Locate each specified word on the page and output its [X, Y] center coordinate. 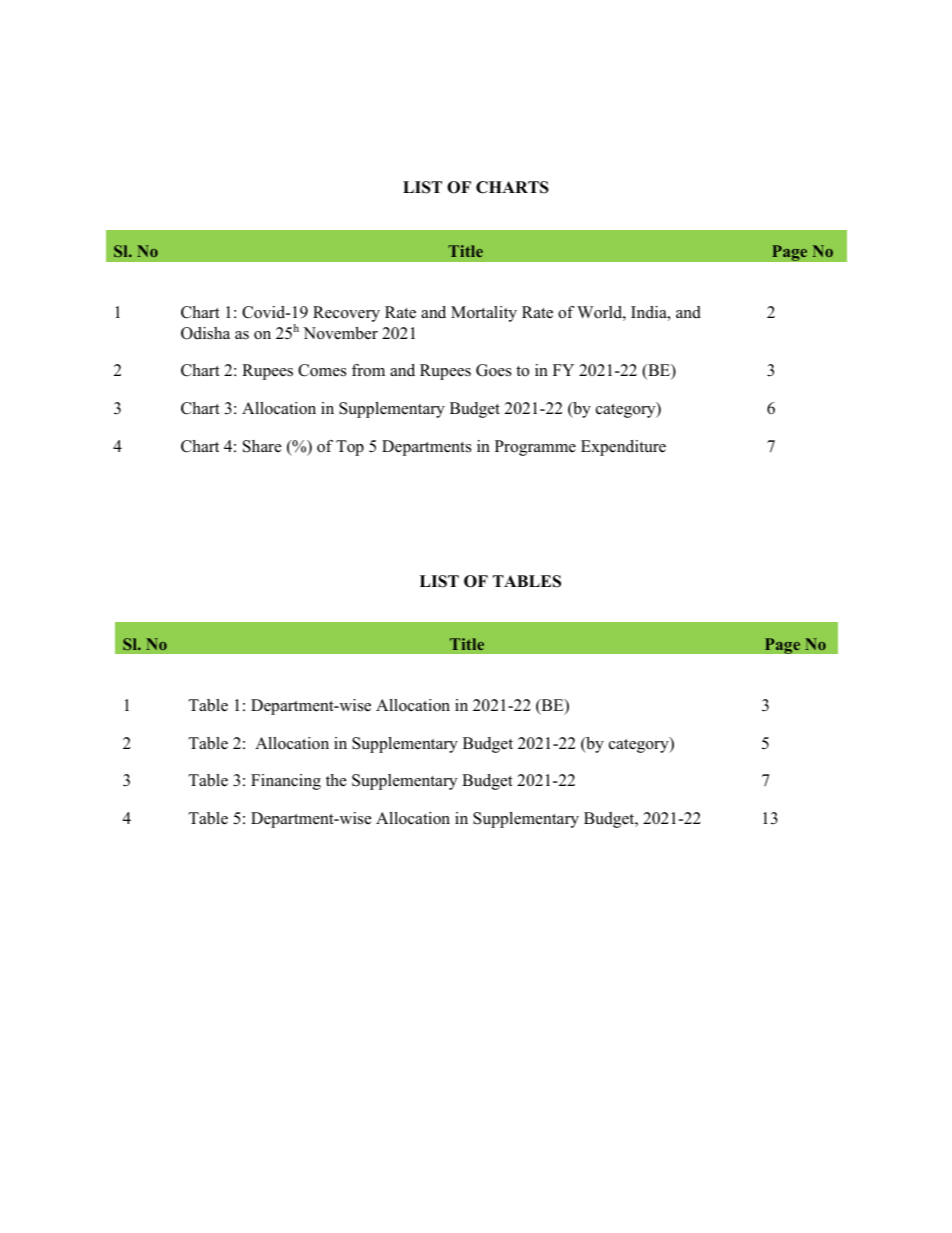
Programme [535, 448]
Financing [286, 782]
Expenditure [623, 448]
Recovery [346, 314]
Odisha [205, 333]
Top [350, 448]
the [336, 780]
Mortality [484, 314]
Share [262, 446]
